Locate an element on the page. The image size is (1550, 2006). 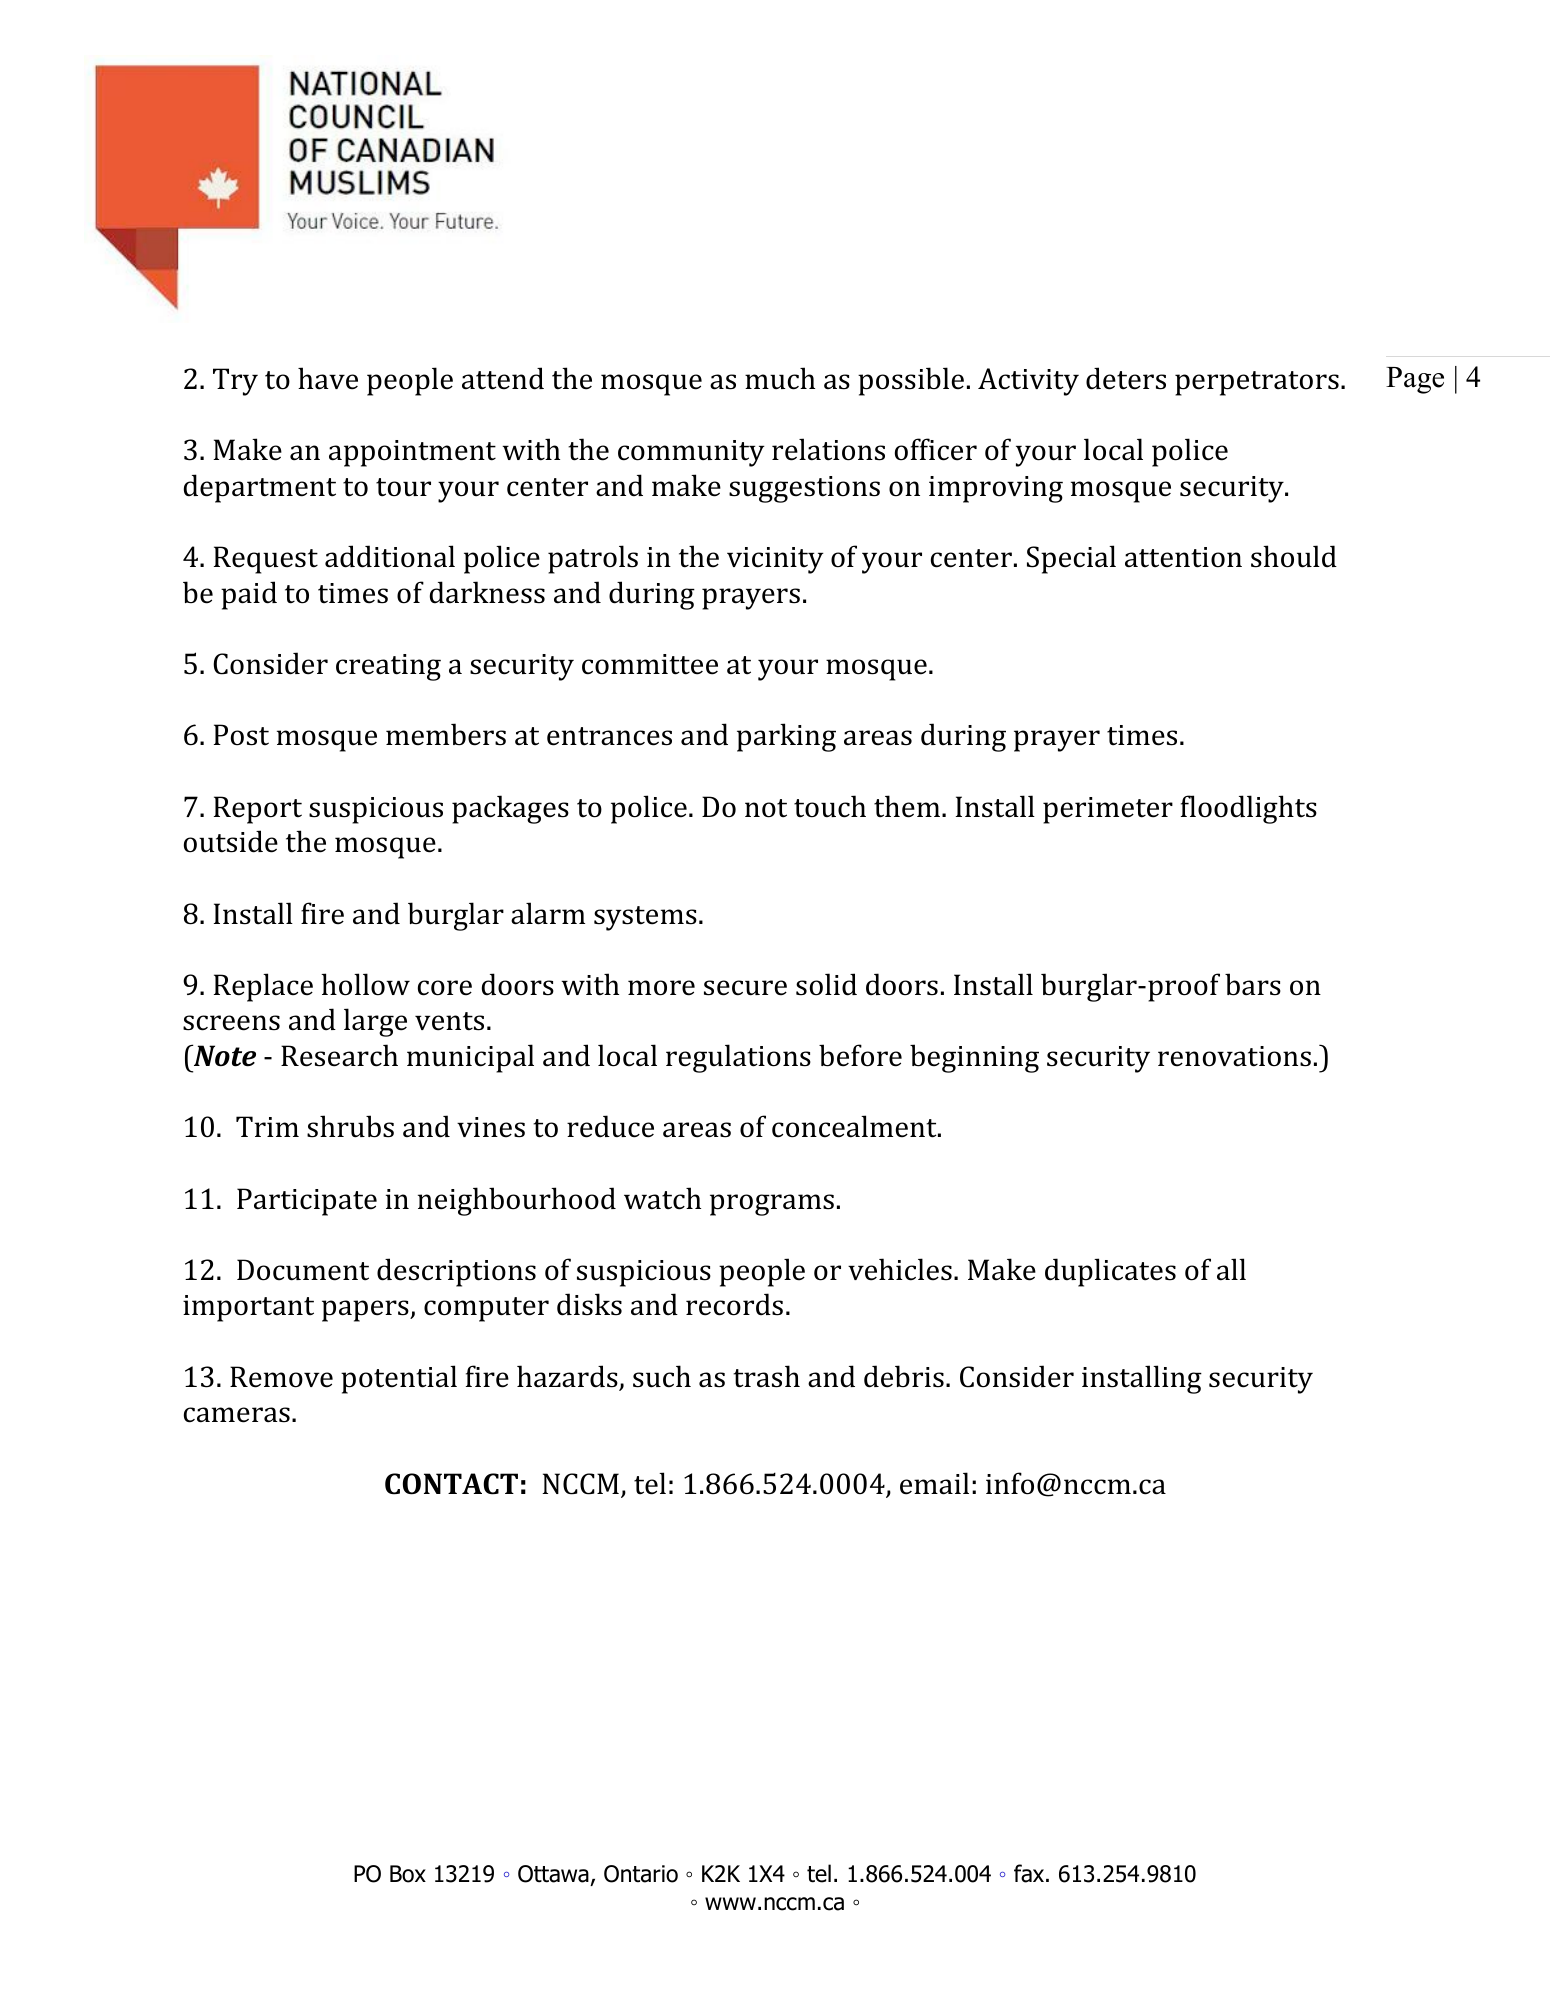
shrubs is located at coordinates (350, 1126).
